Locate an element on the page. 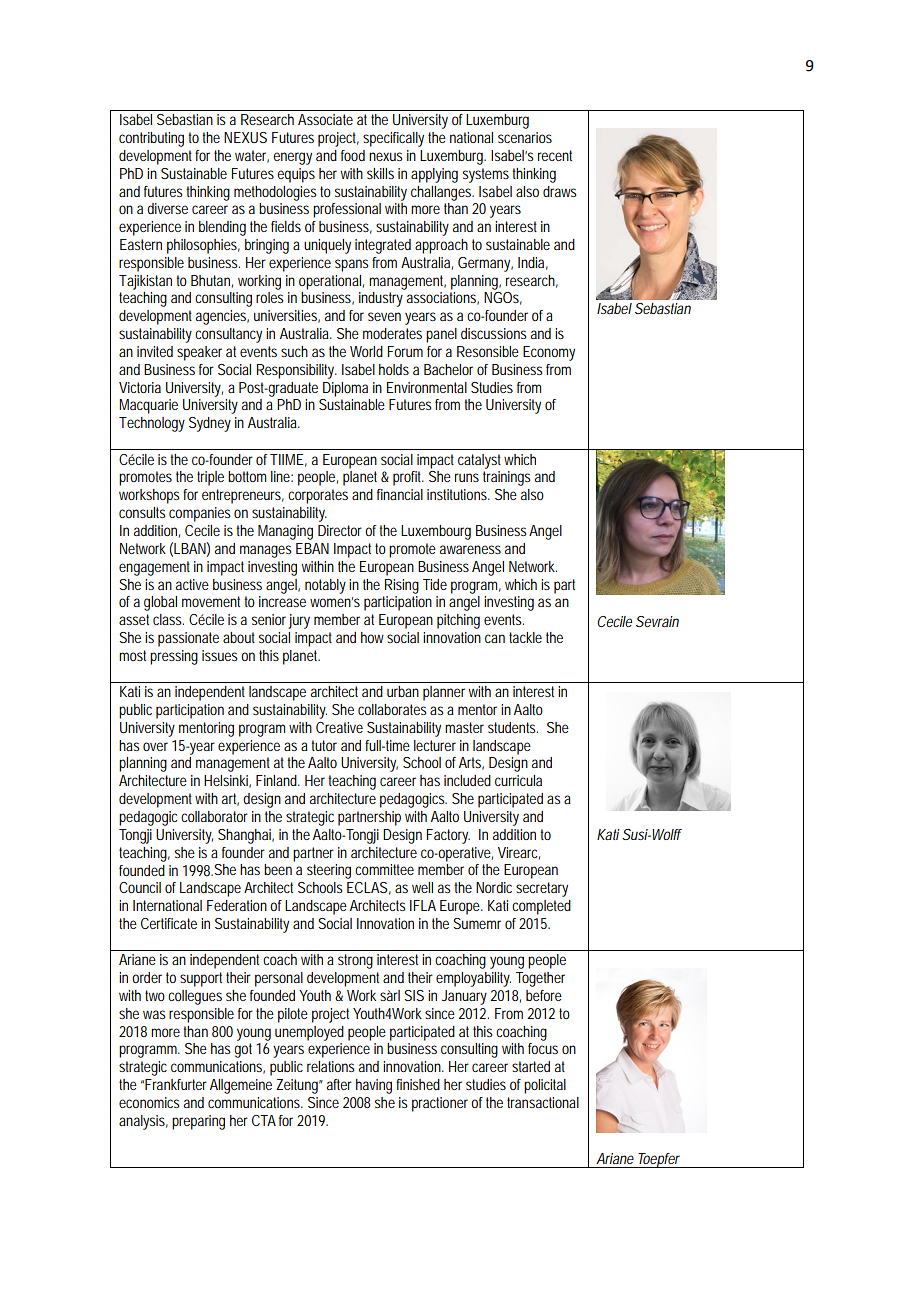 The image size is (924, 1308). contributing is located at coordinates (151, 139).
